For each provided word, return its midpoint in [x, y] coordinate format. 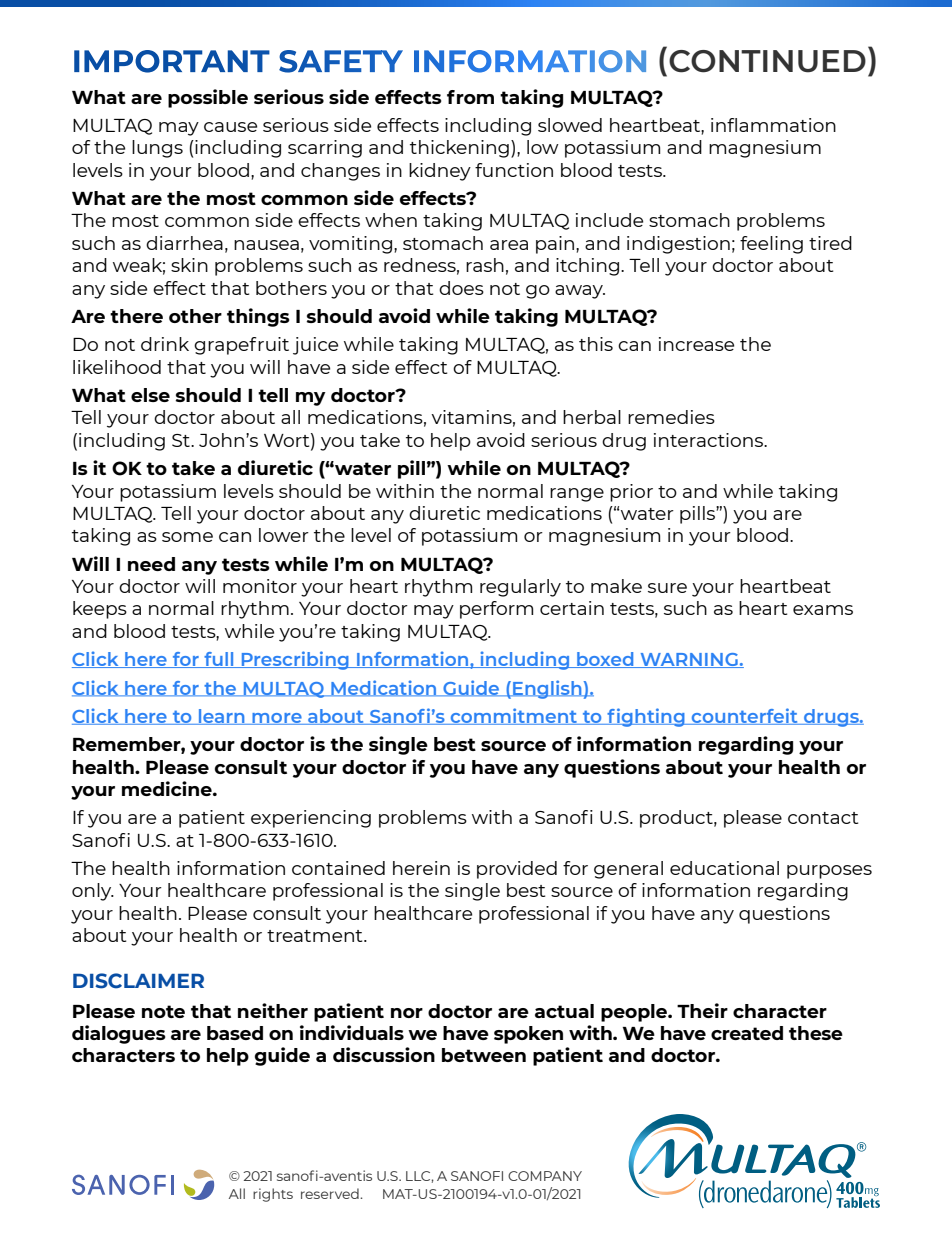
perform [496, 610]
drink [165, 344]
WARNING [689, 660]
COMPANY [545, 1176]
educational [724, 868]
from [470, 97]
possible [208, 98]
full [219, 660]
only [93, 892]
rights [273, 1195]
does [461, 288]
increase [696, 344]
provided [517, 870]
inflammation [773, 125]
